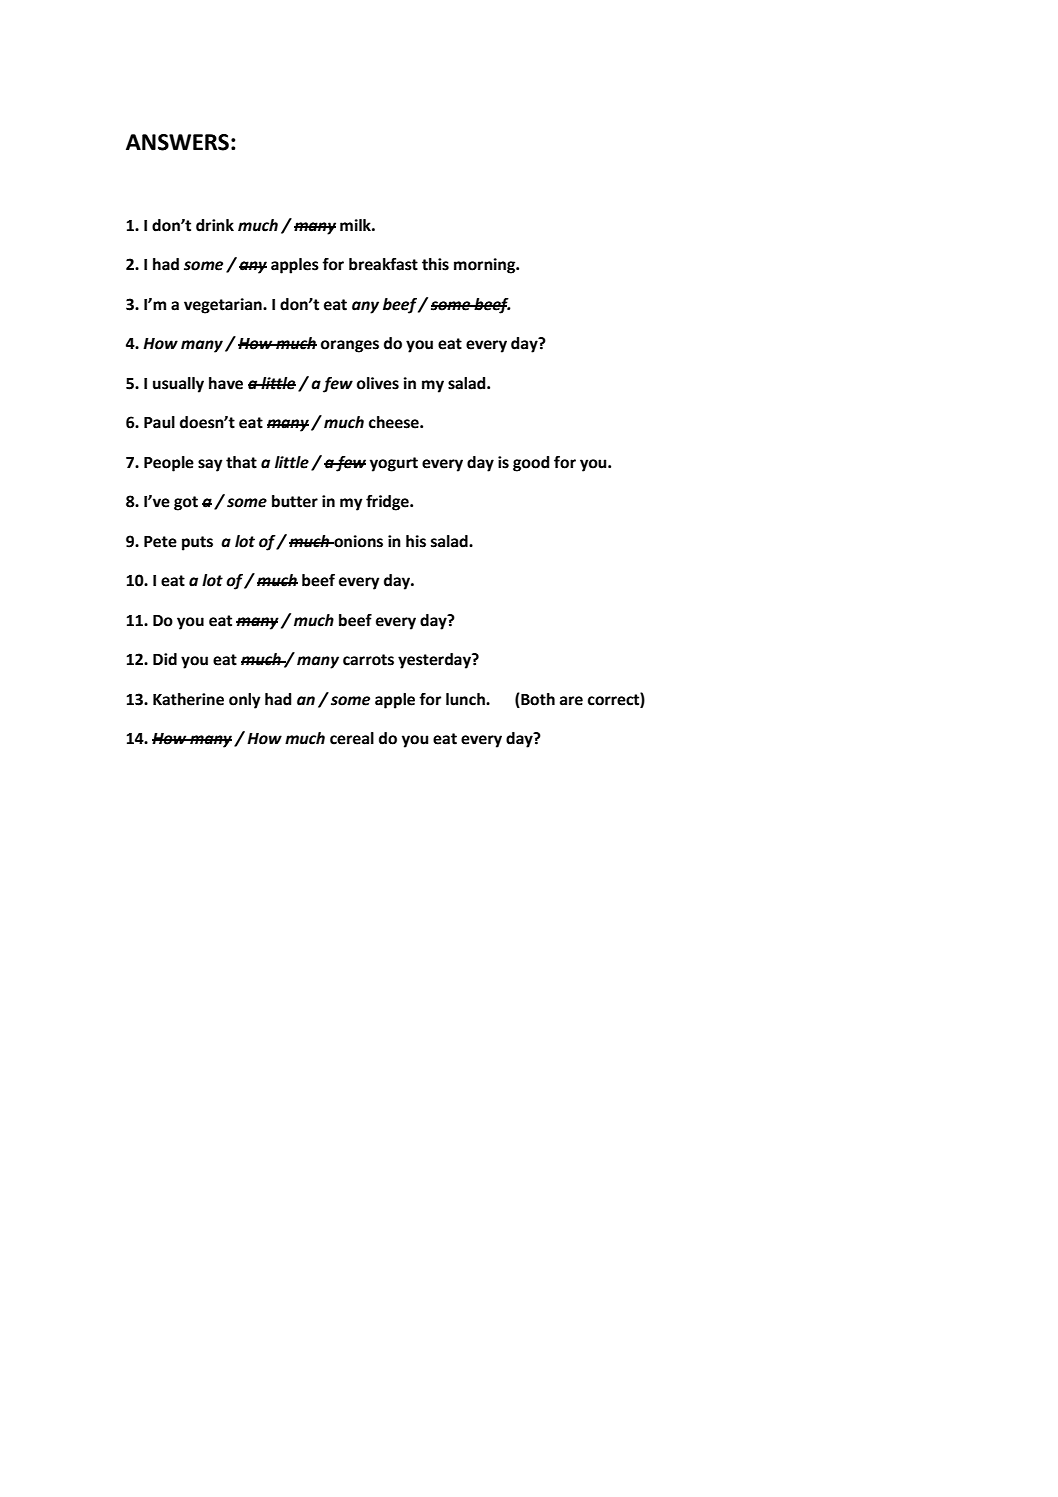 This screenshot has height=1497, width=1058. What do you see at coordinates (486, 266) in the screenshot?
I see `morning` at bounding box center [486, 266].
